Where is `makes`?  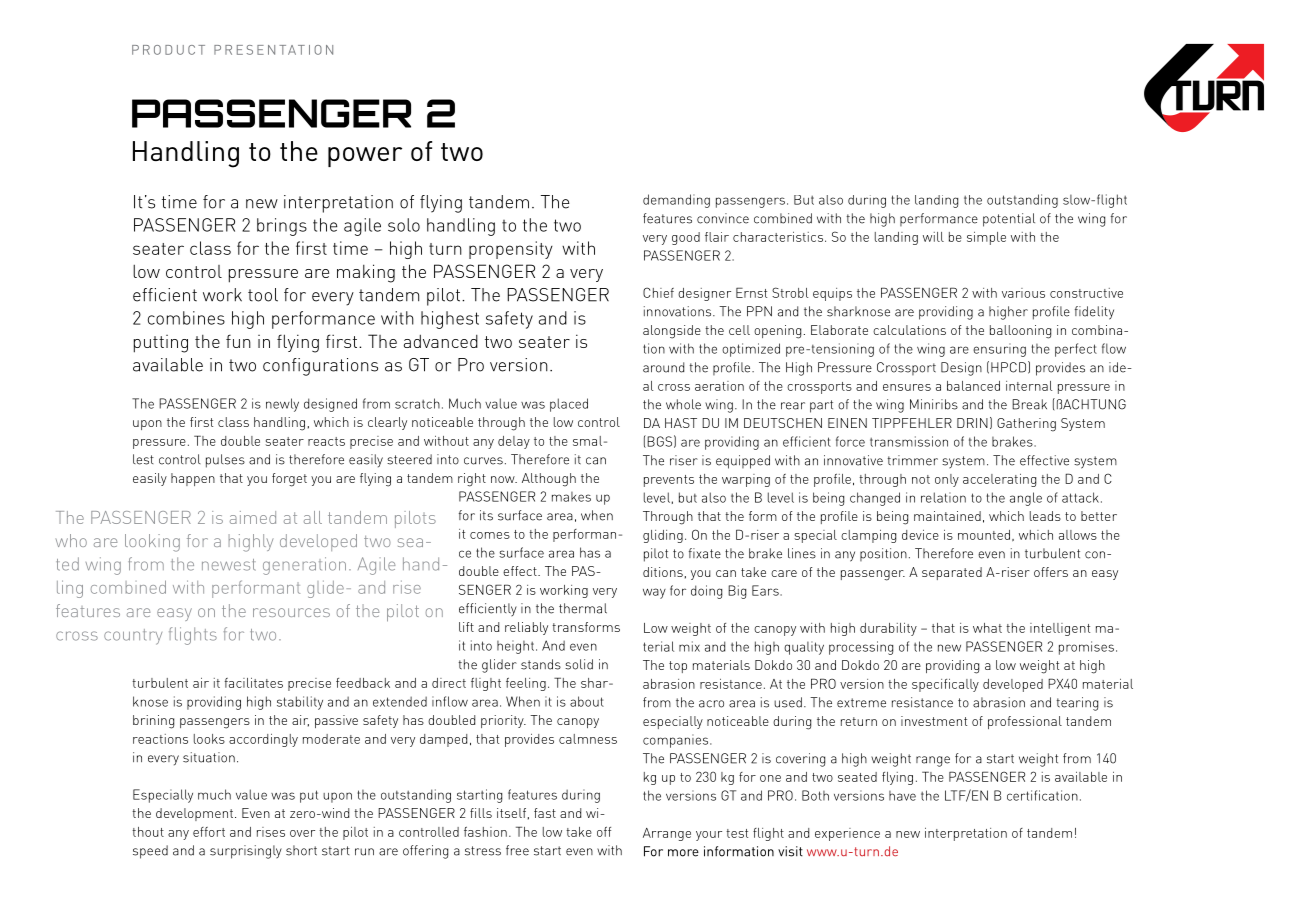
makes is located at coordinates (571, 497).
